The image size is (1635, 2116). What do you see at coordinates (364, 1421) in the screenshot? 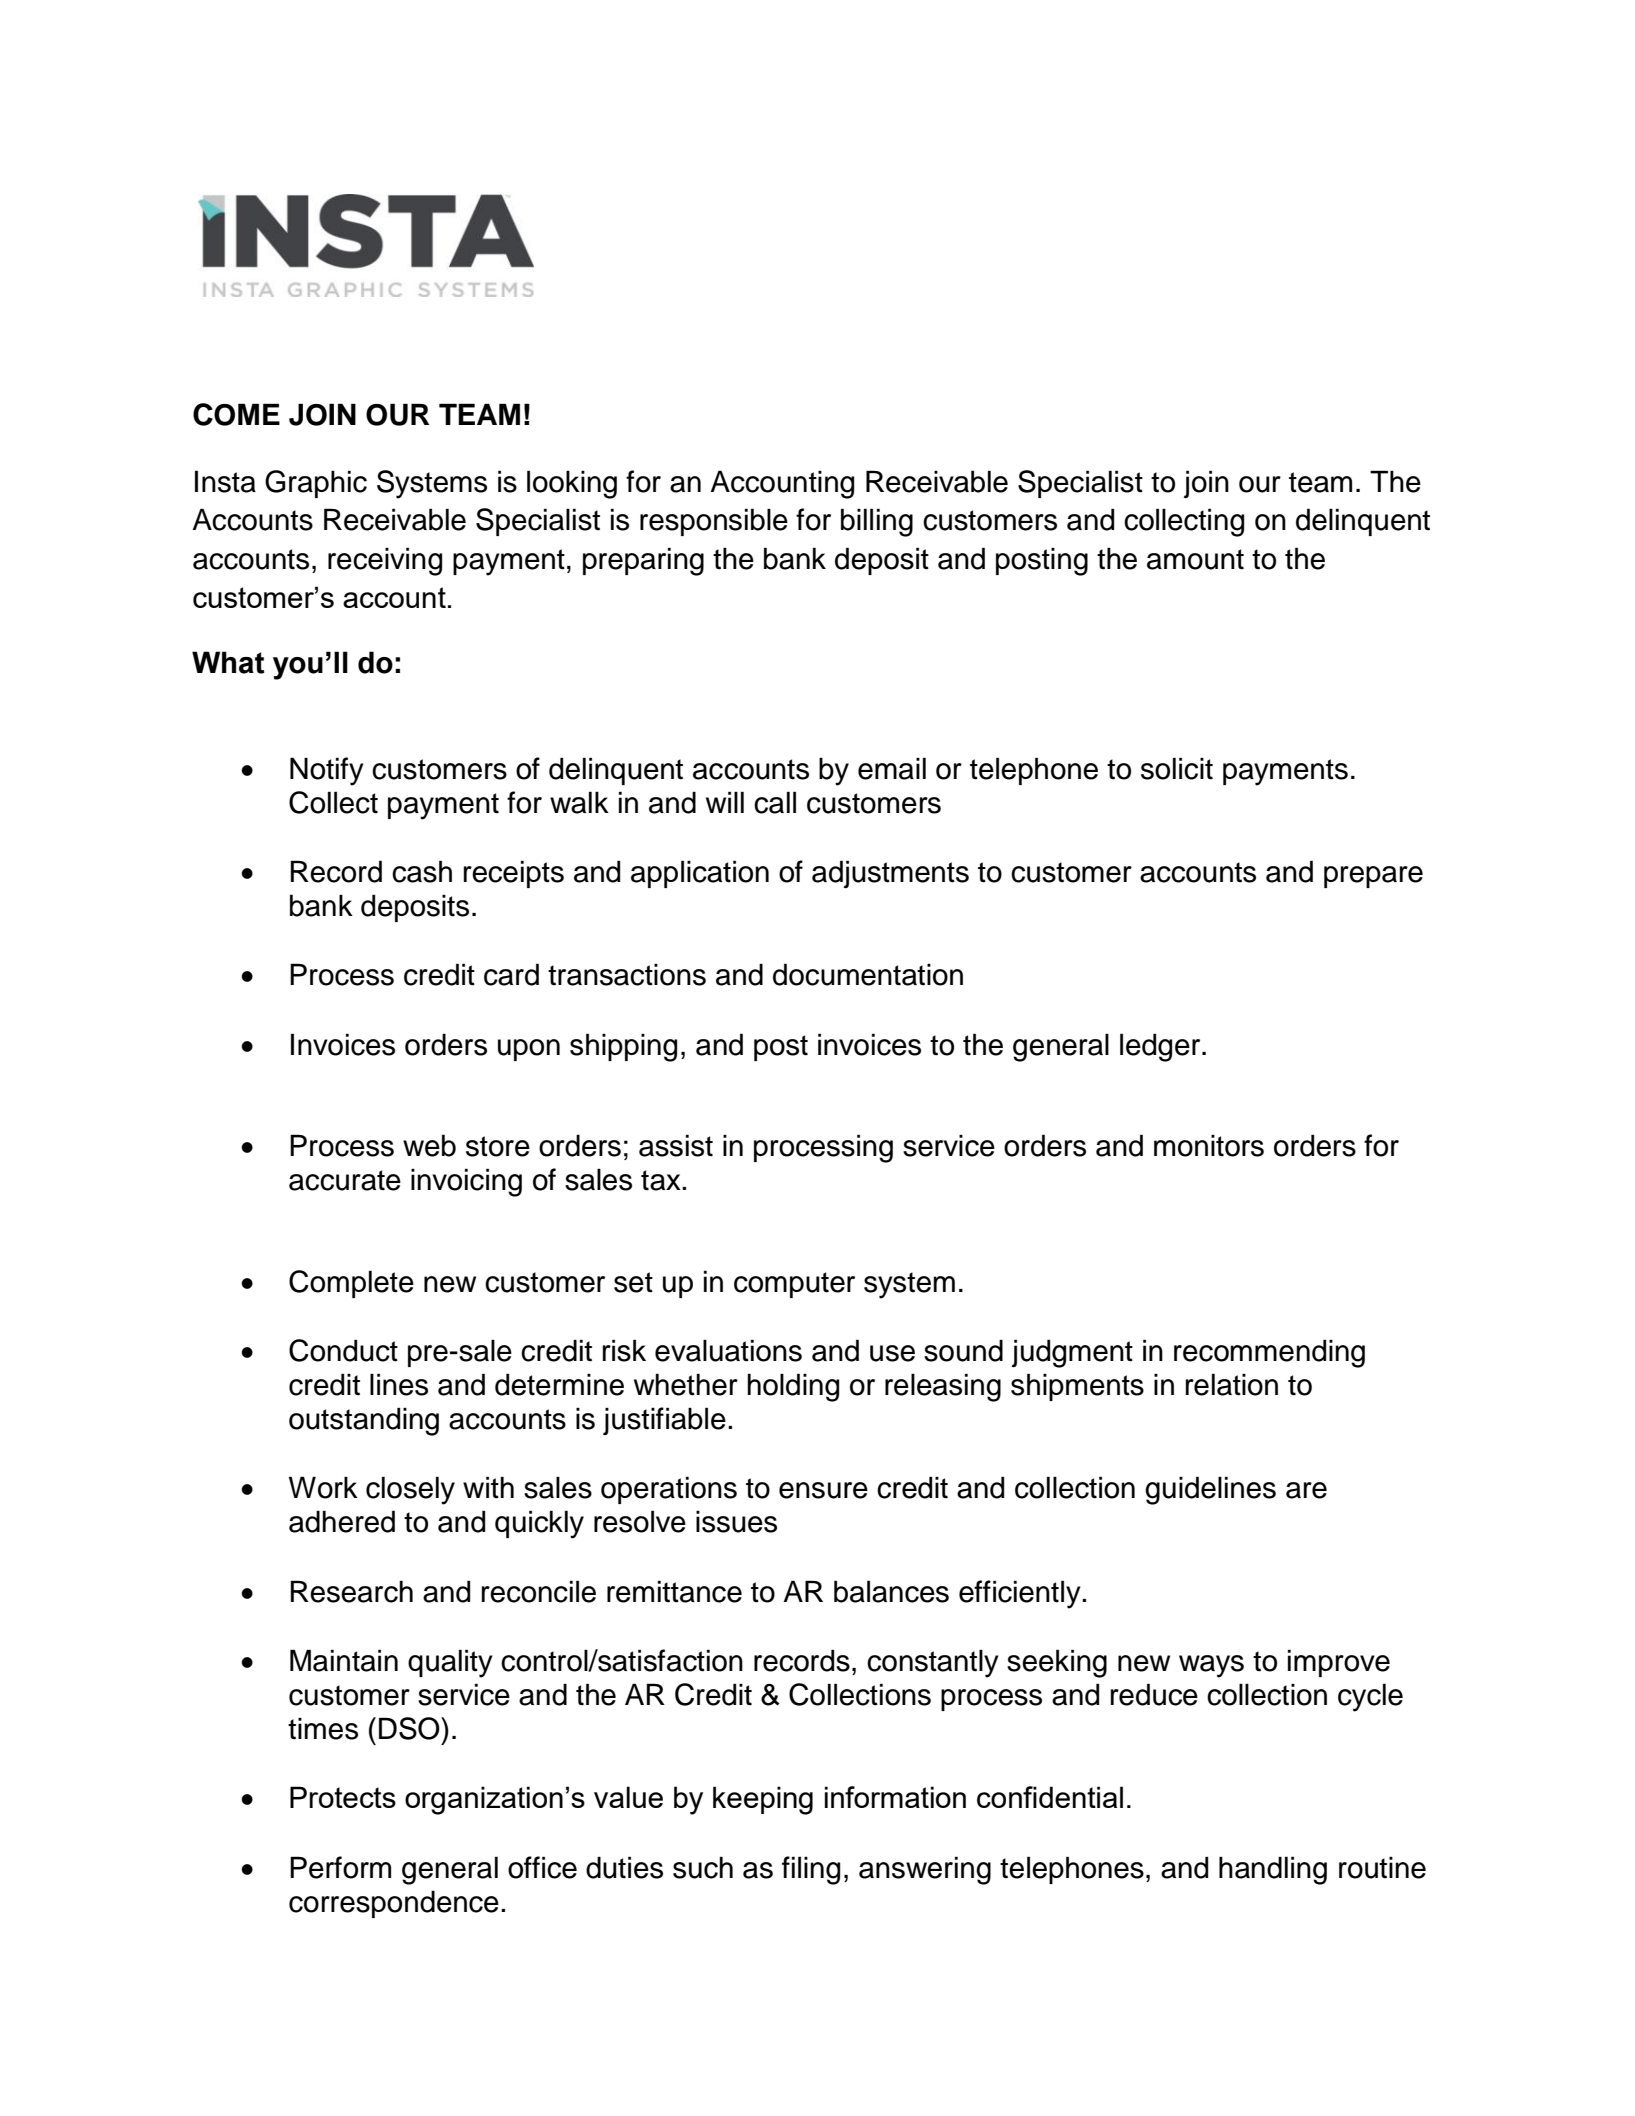
I see `outstanding` at bounding box center [364, 1421].
